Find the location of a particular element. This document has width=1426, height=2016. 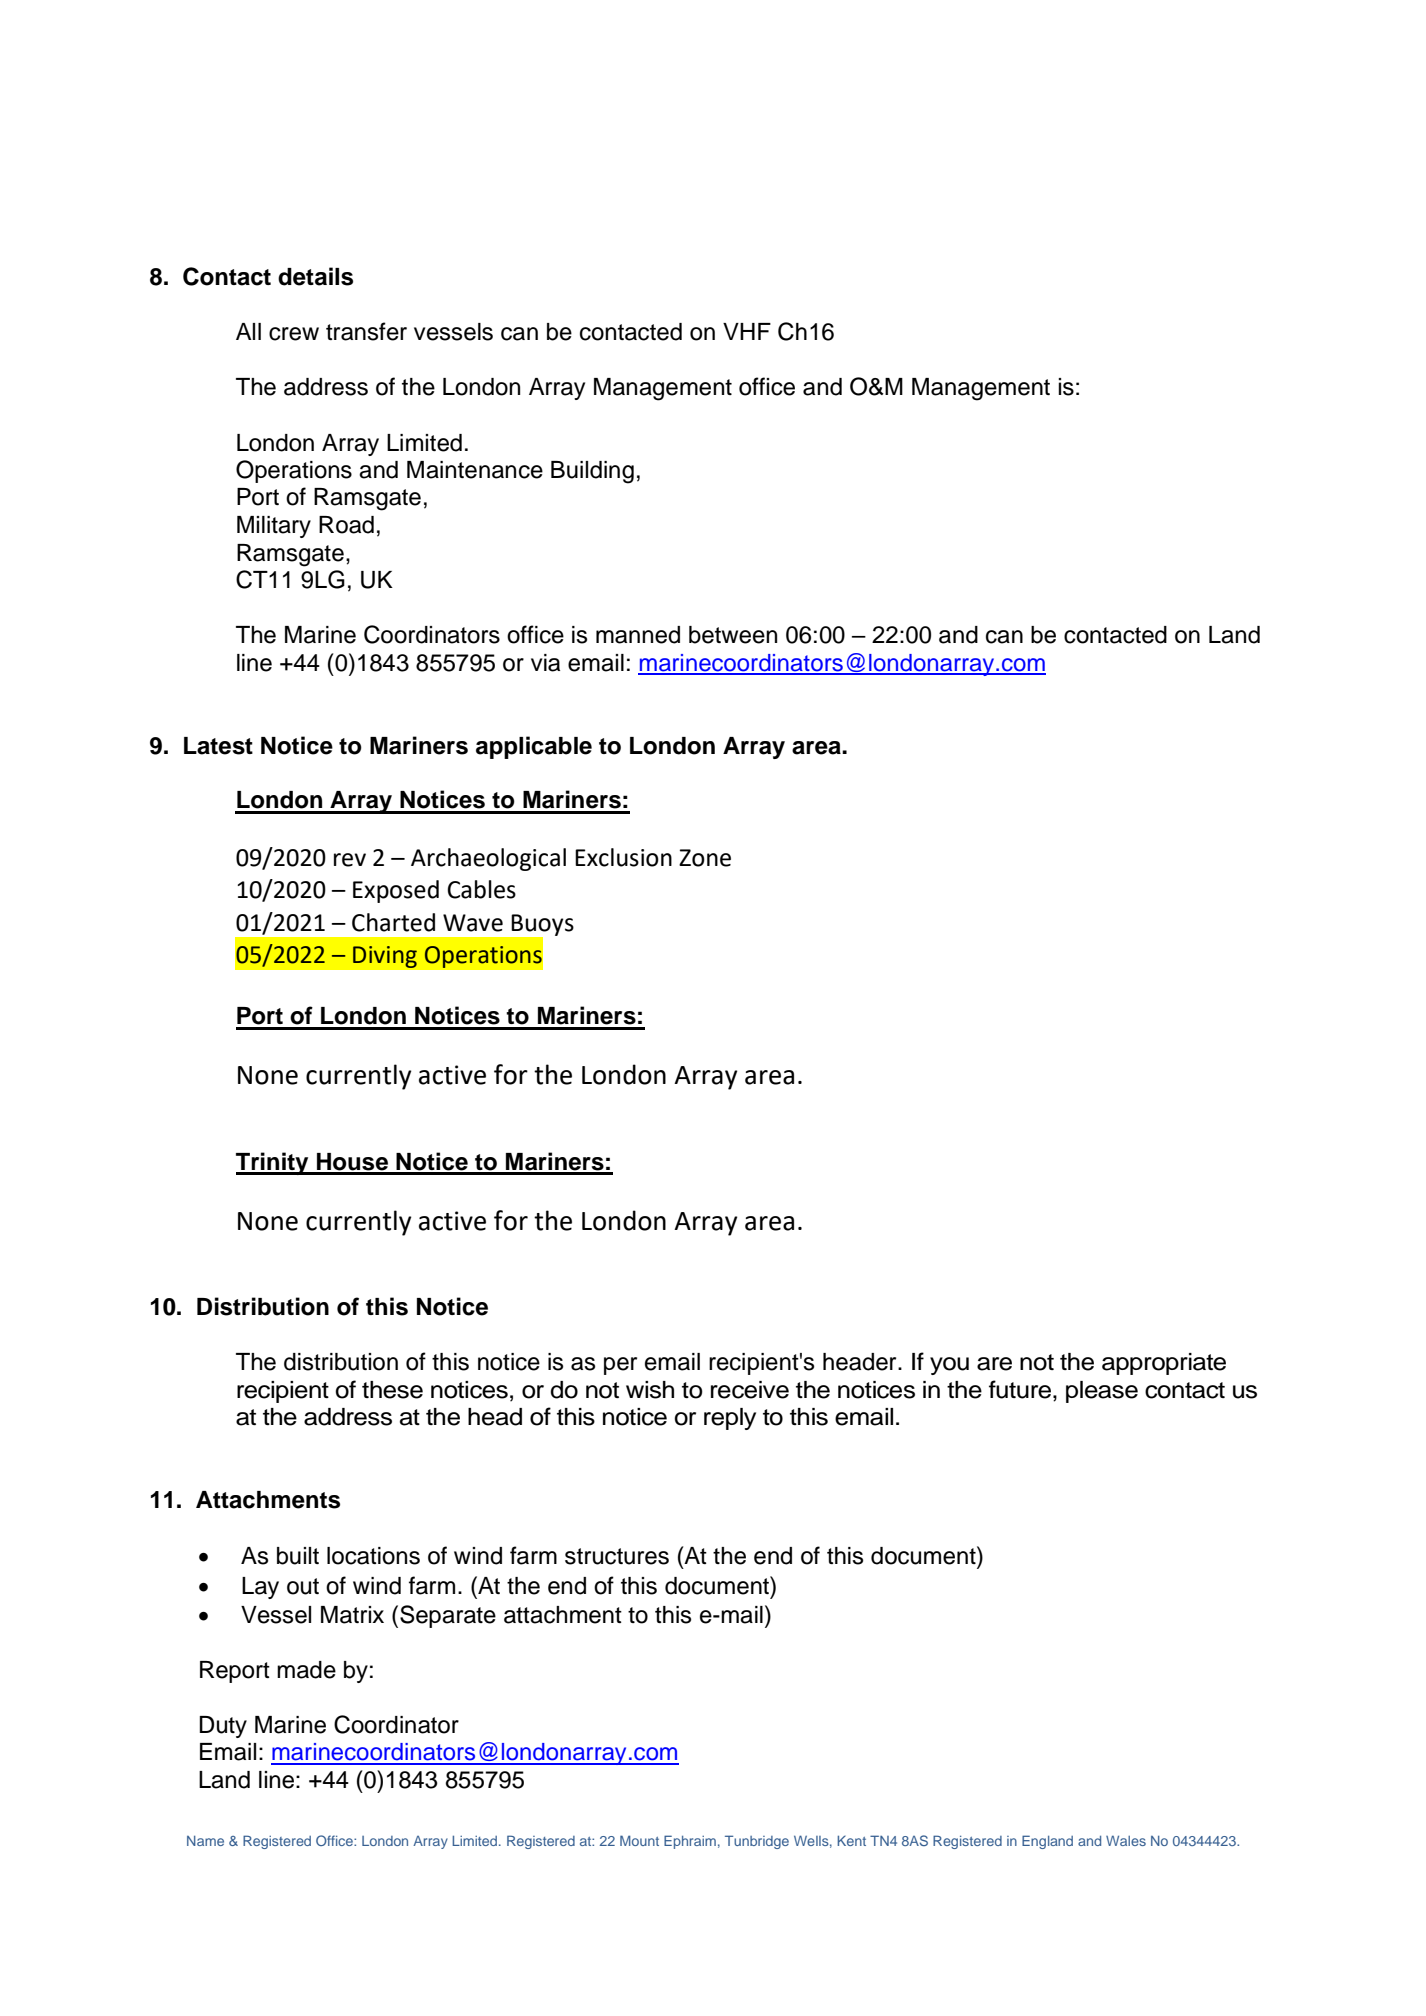

Trinity is located at coordinates (273, 1163).
